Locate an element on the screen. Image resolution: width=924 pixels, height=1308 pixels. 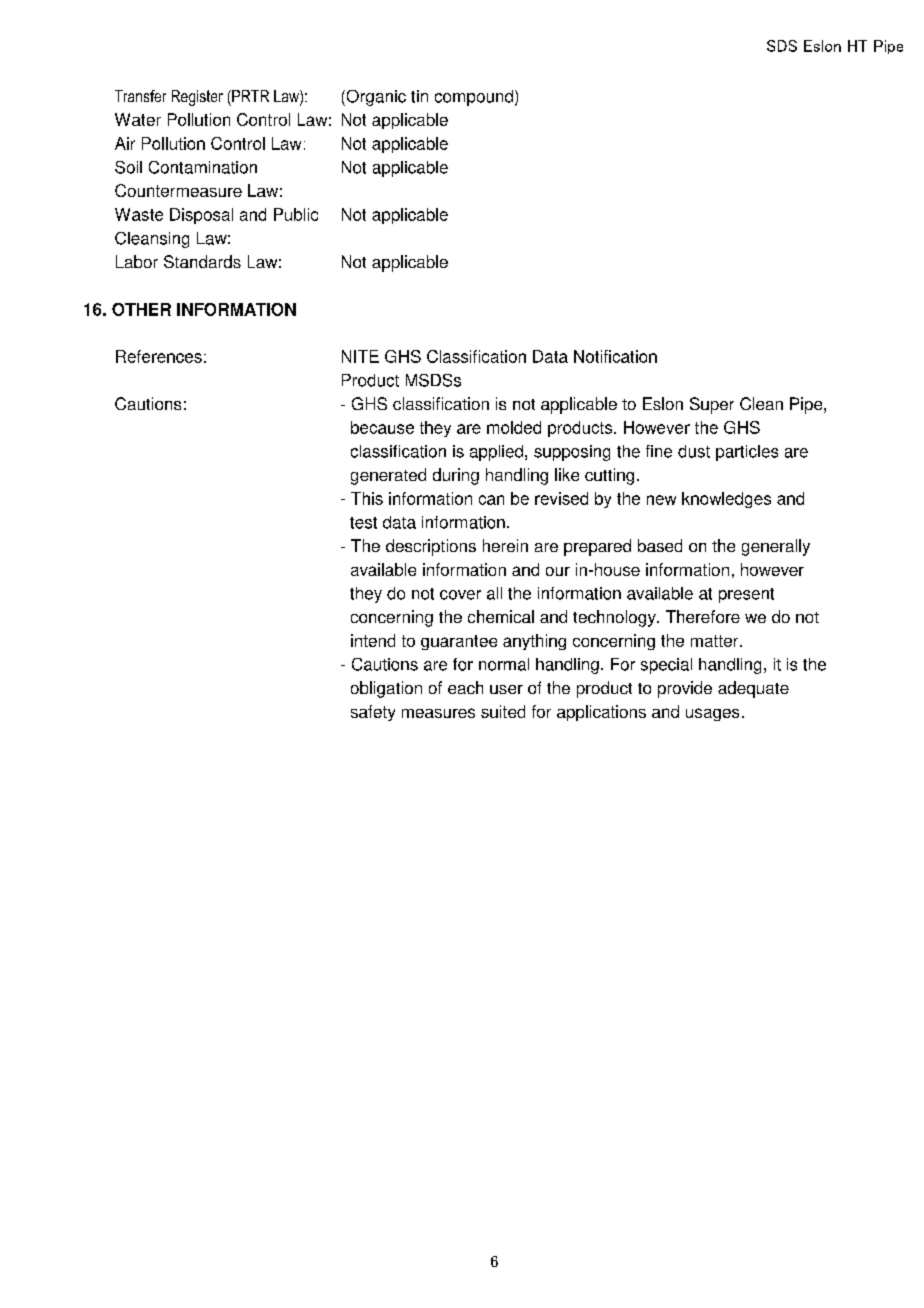
safety is located at coordinates (373, 713).
